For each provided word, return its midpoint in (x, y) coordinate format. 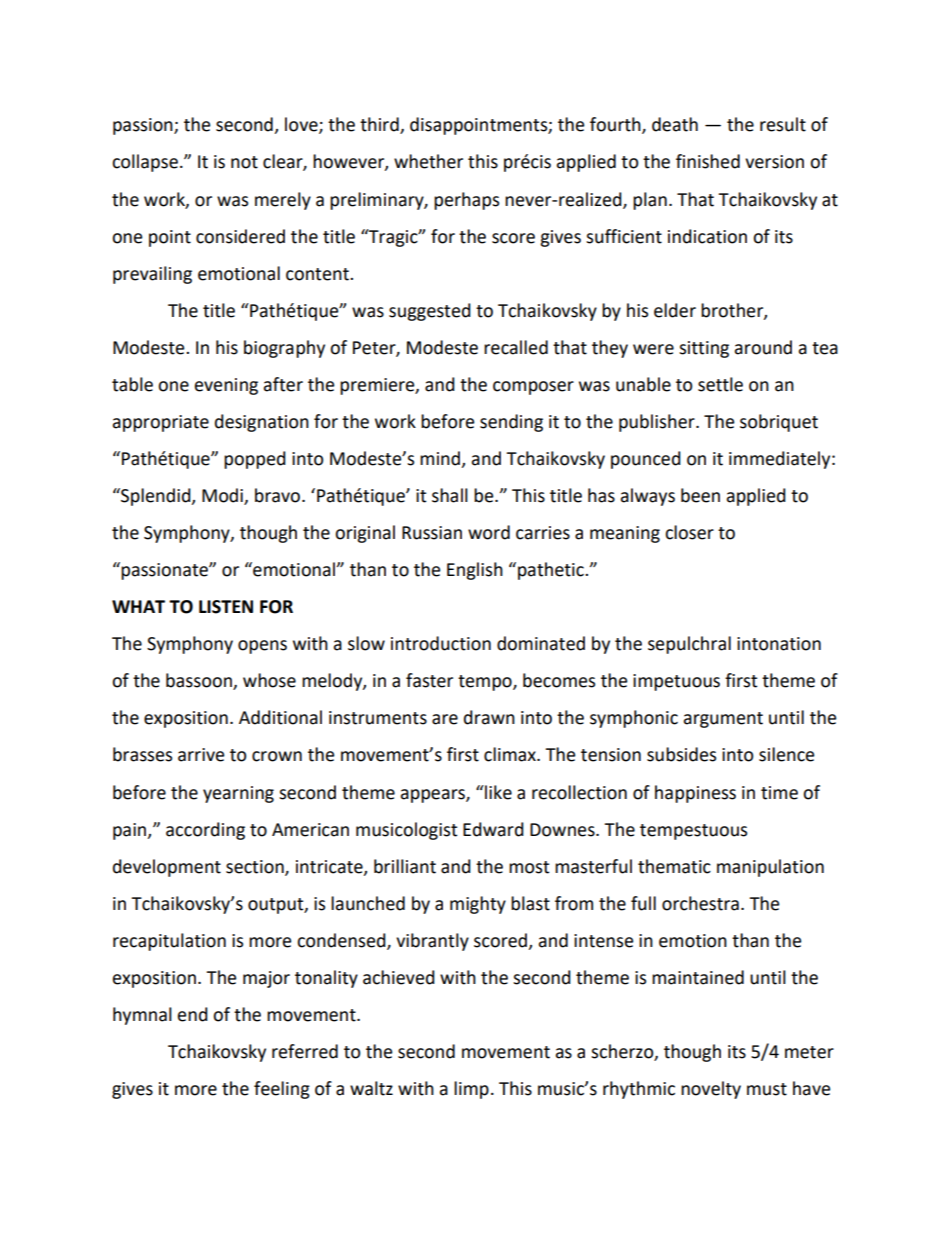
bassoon (200, 681)
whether (428, 161)
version (774, 162)
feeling (282, 1090)
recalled (516, 347)
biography (284, 349)
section (256, 867)
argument (723, 720)
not (244, 162)
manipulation (770, 868)
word (489, 532)
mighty (478, 905)
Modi (223, 496)
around (763, 347)
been (700, 495)
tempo (486, 683)
